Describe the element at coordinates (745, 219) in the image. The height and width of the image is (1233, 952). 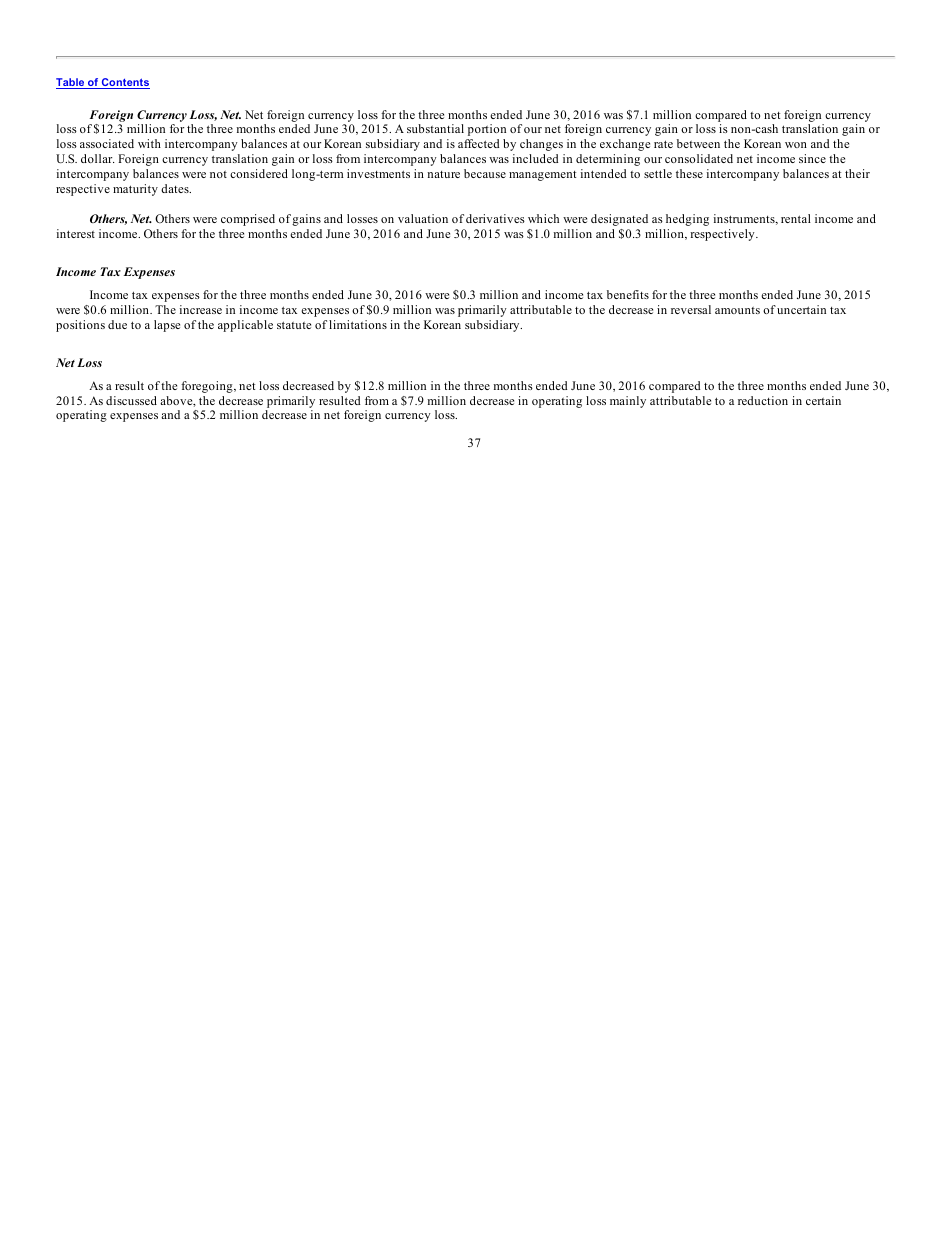
I see `instruments` at that location.
